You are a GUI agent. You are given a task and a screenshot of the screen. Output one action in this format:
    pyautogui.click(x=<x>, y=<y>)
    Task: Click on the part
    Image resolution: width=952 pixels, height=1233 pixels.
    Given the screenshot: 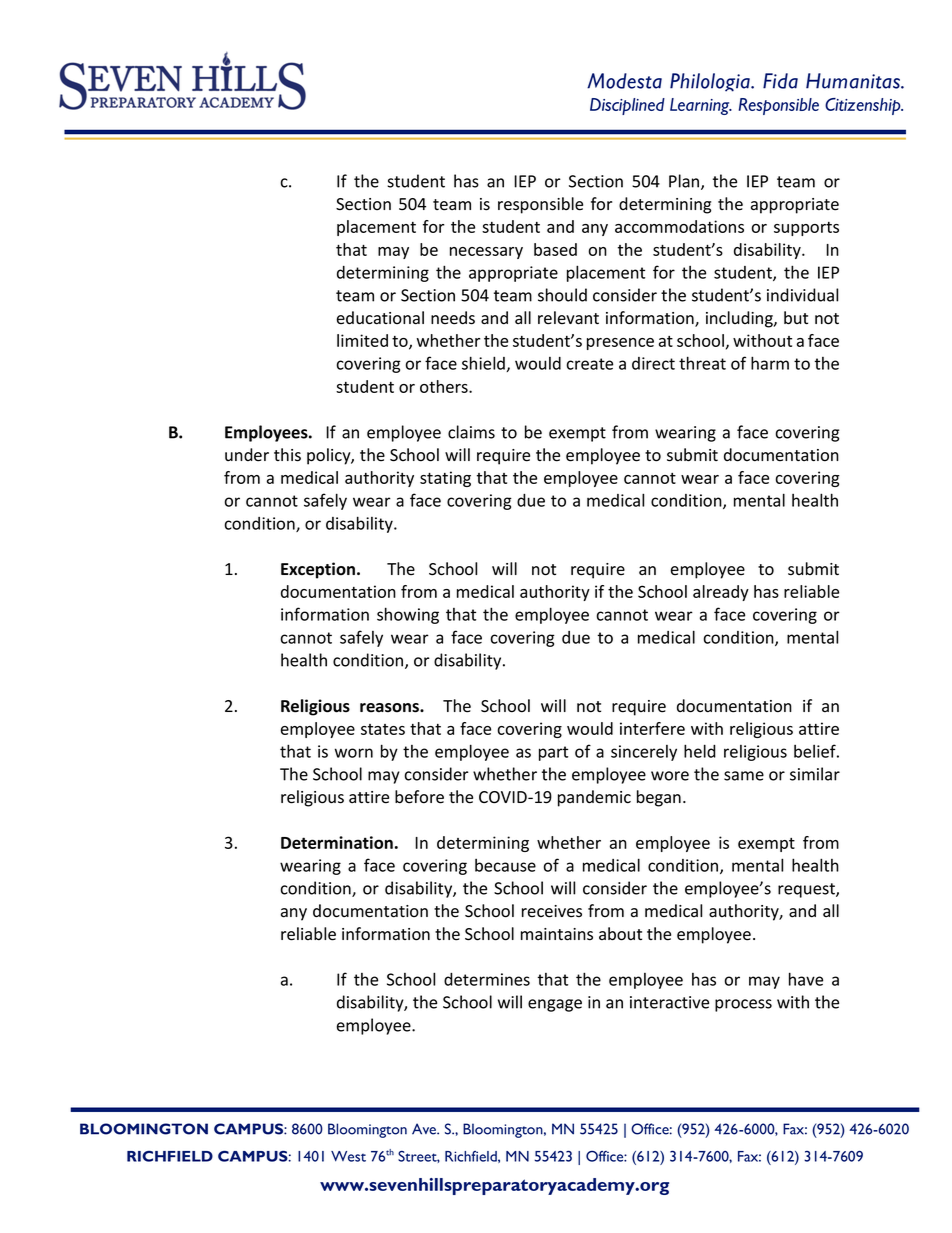 What is the action you would take?
    pyautogui.click(x=553, y=753)
